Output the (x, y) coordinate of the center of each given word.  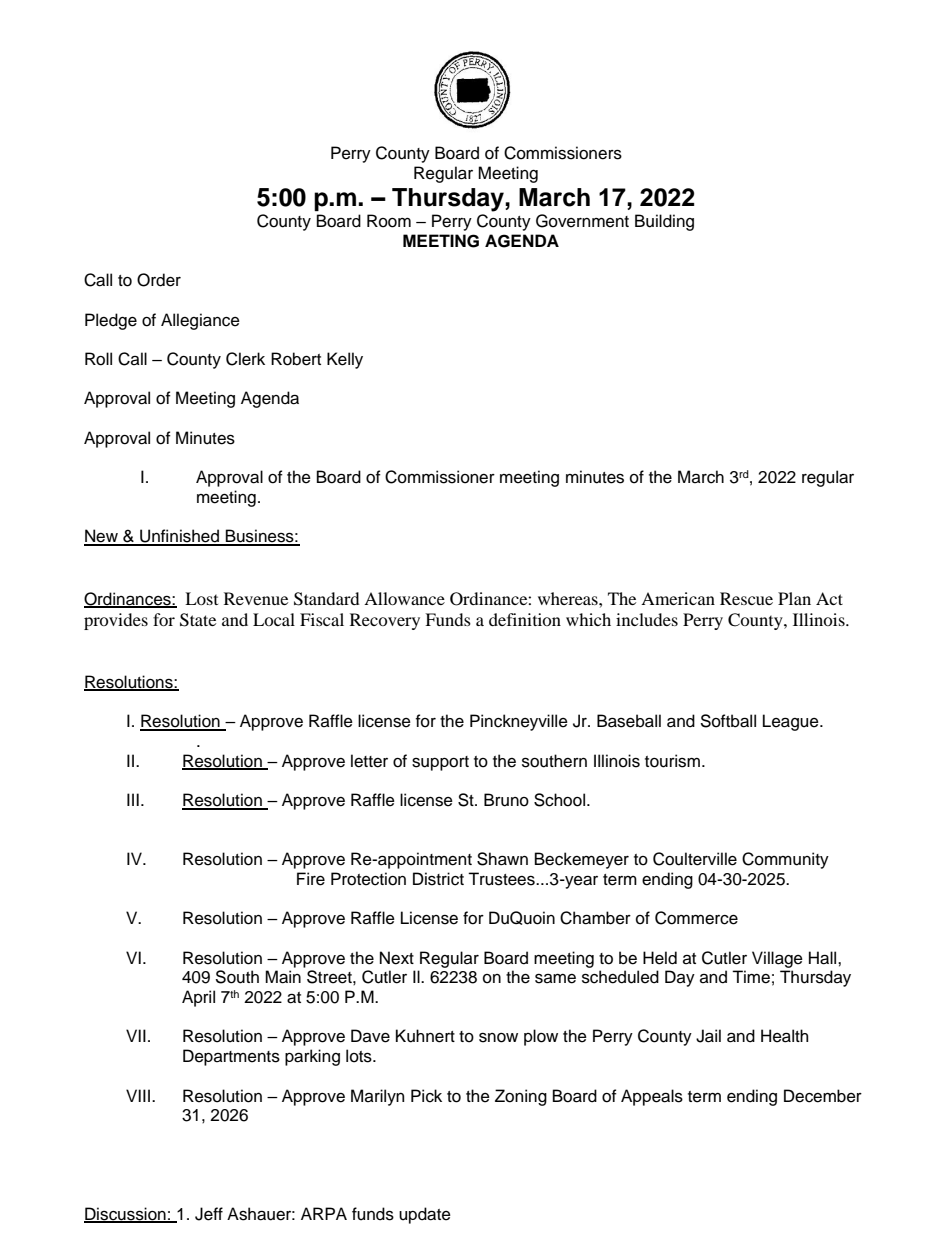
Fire (311, 879)
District (438, 879)
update (425, 1215)
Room (389, 221)
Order (159, 280)
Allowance (404, 598)
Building (664, 222)
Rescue (746, 598)
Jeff (209, 1214)
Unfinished (179, 537)
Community (785, 860)
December (823, 1096)
